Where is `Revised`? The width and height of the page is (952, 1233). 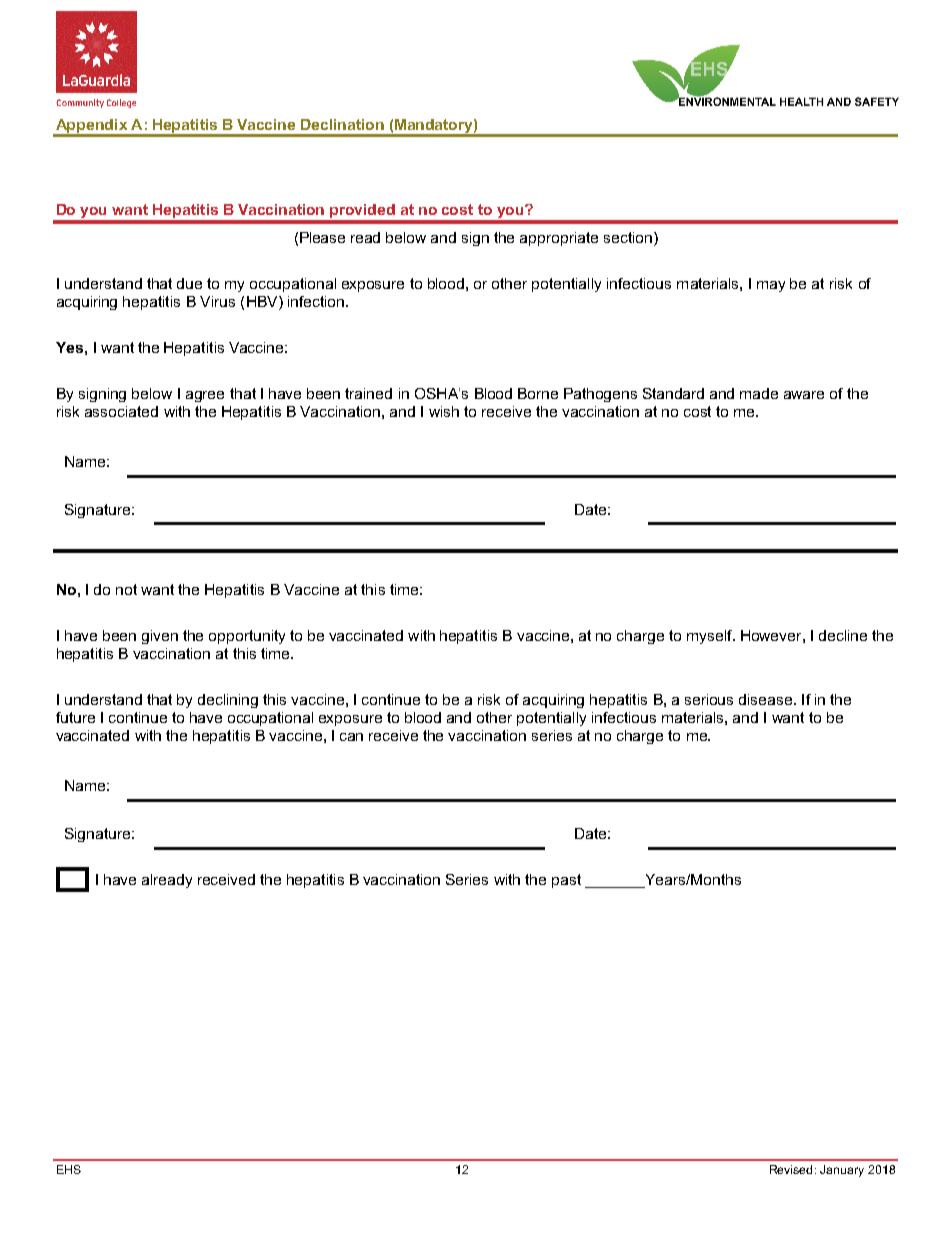 Revised is located at coordinates (791, 1169).
